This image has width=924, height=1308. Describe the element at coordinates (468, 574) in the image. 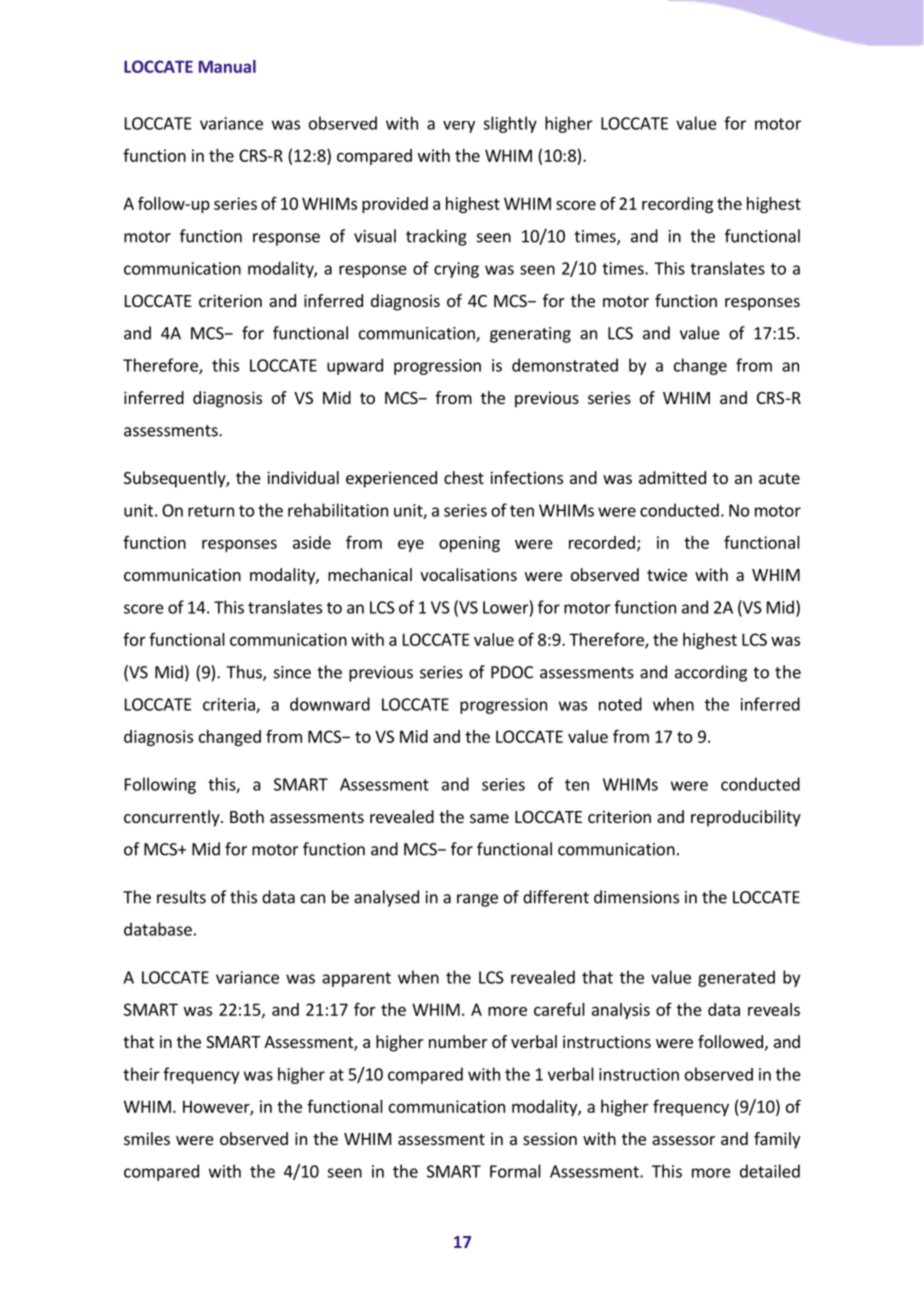

I see `vocalisations` at that location.
